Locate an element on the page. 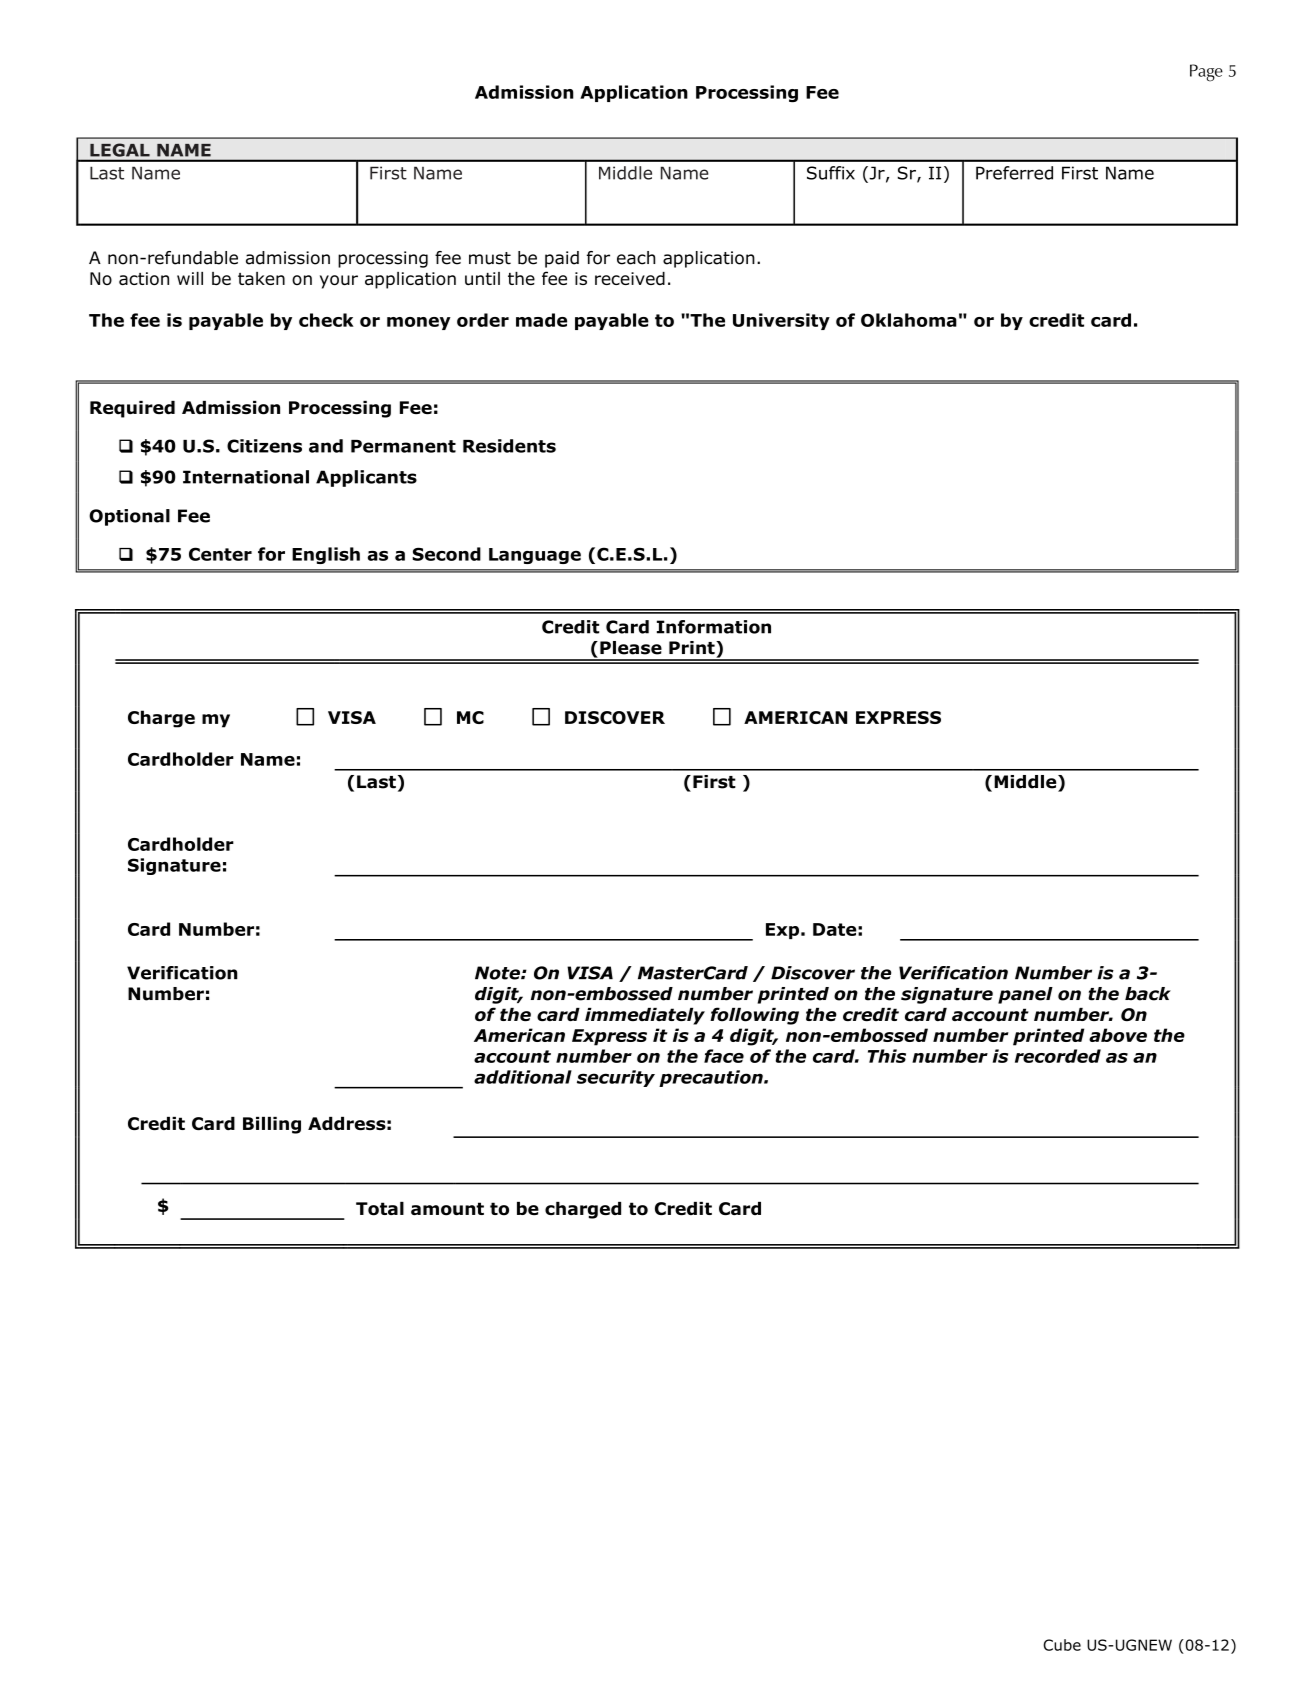 This image has height=1700, width=1314. security is located at coordinates (616, 1078).
